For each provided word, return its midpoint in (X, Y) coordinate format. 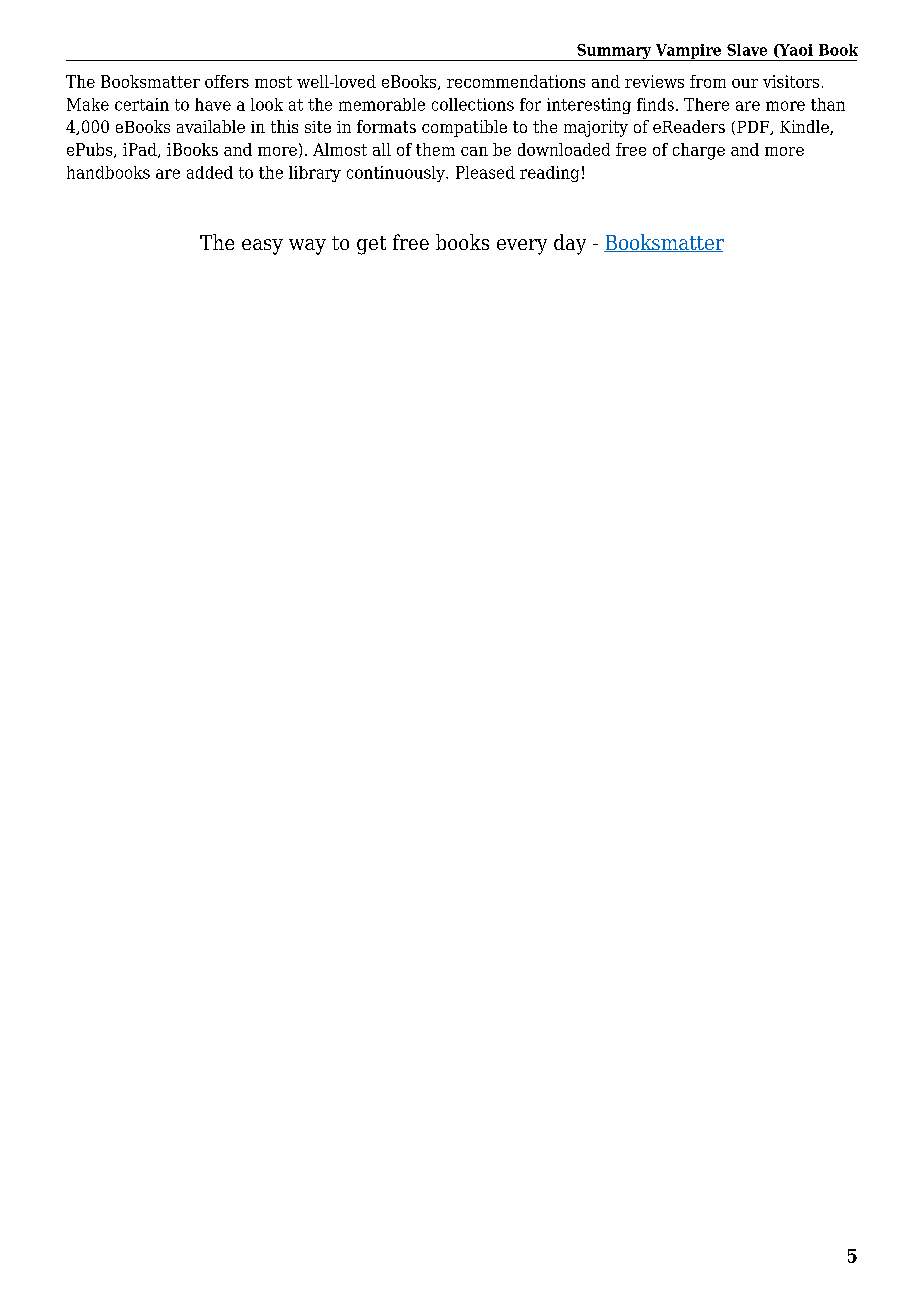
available (211, 126)
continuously (397, 174)
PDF (754, 128)
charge (699, 151)
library (315, 174)
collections (473, 104)
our (745, 83)
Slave (747, 50)
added (210, 172)
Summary (614, 52)
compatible (464, 128)
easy (262, 247)
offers (227, 81)
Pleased (485, 172)
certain (142, 104)
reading (549, 174)
